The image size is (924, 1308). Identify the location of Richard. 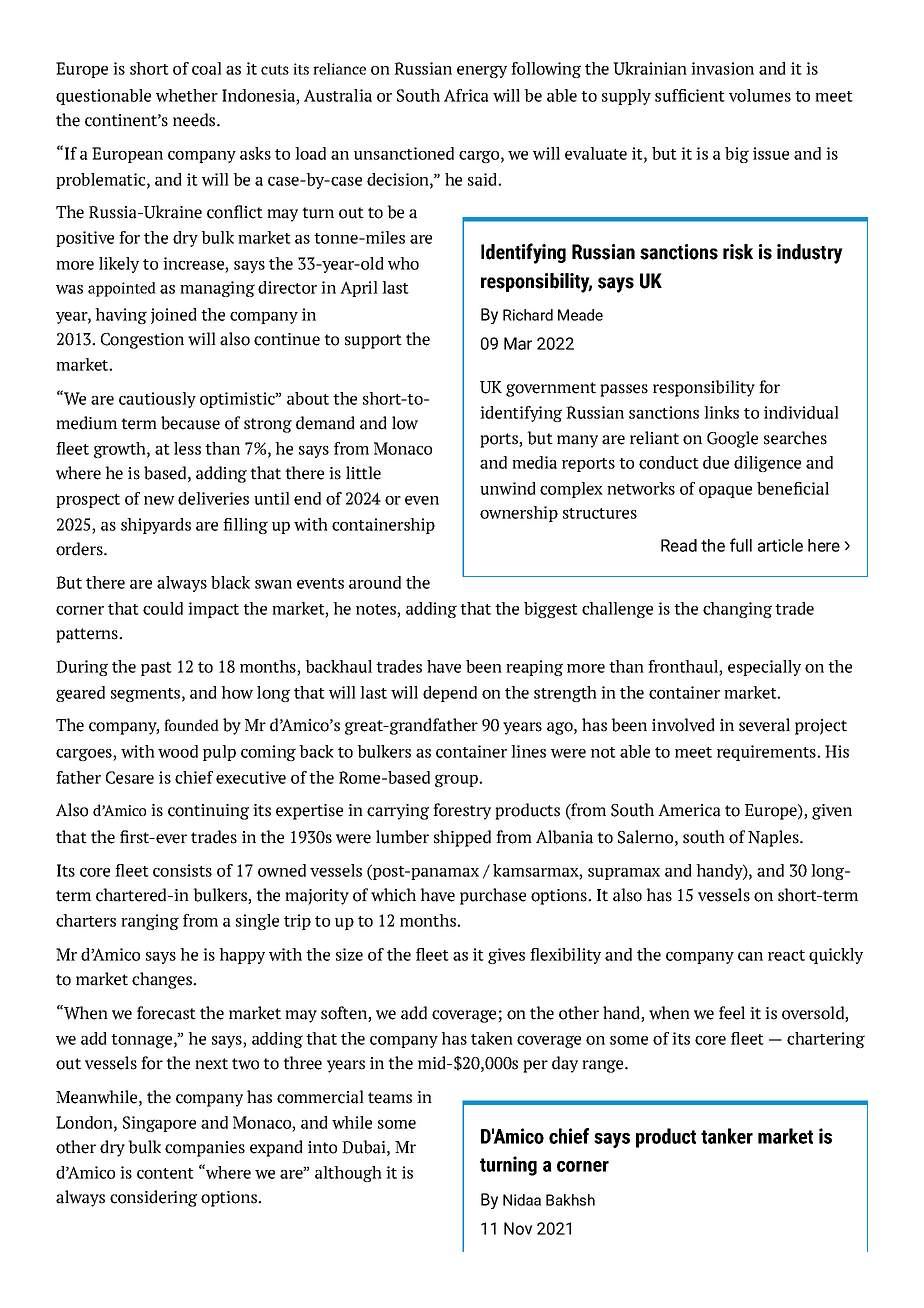
(528, 315).
